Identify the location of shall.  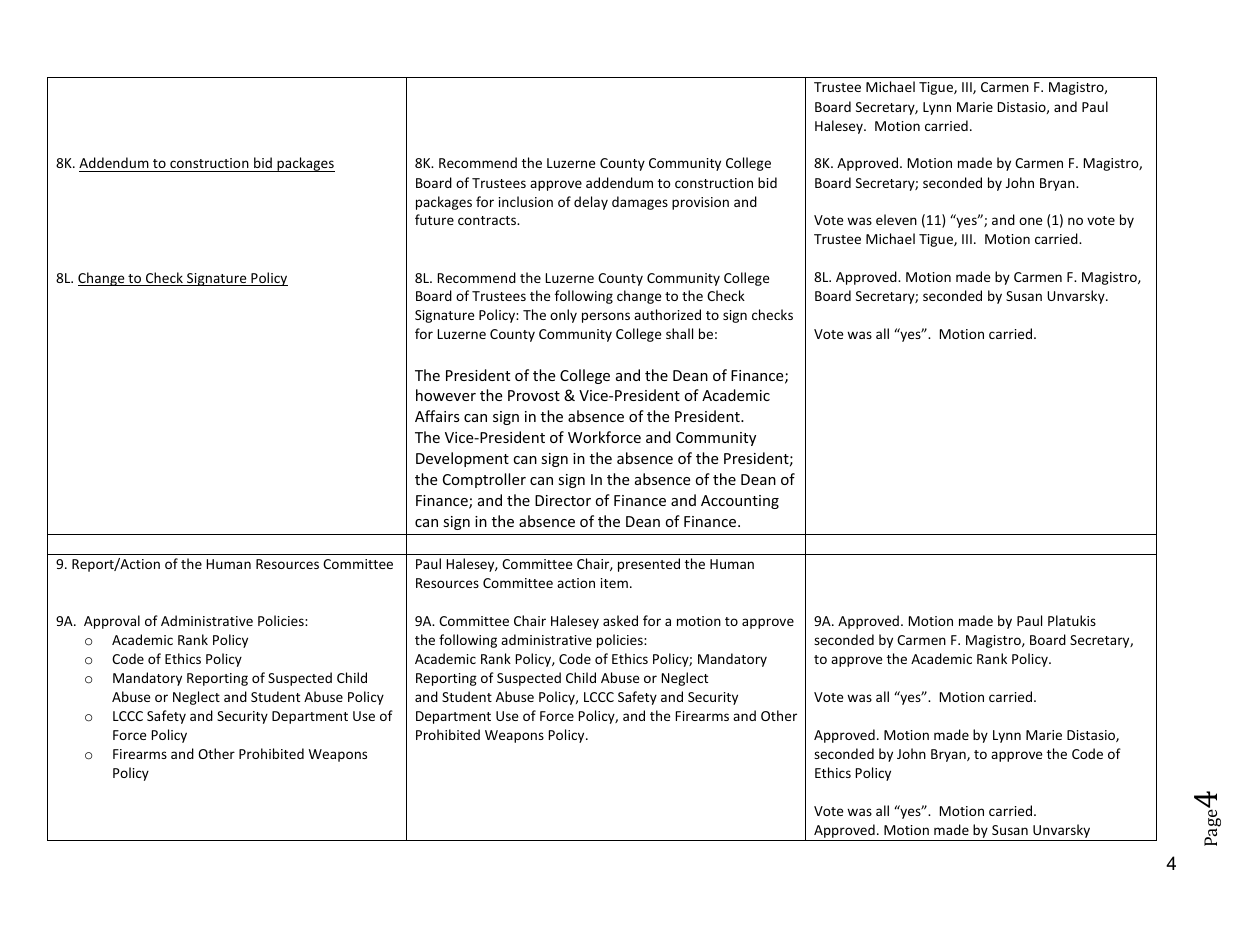
(679, 333).
